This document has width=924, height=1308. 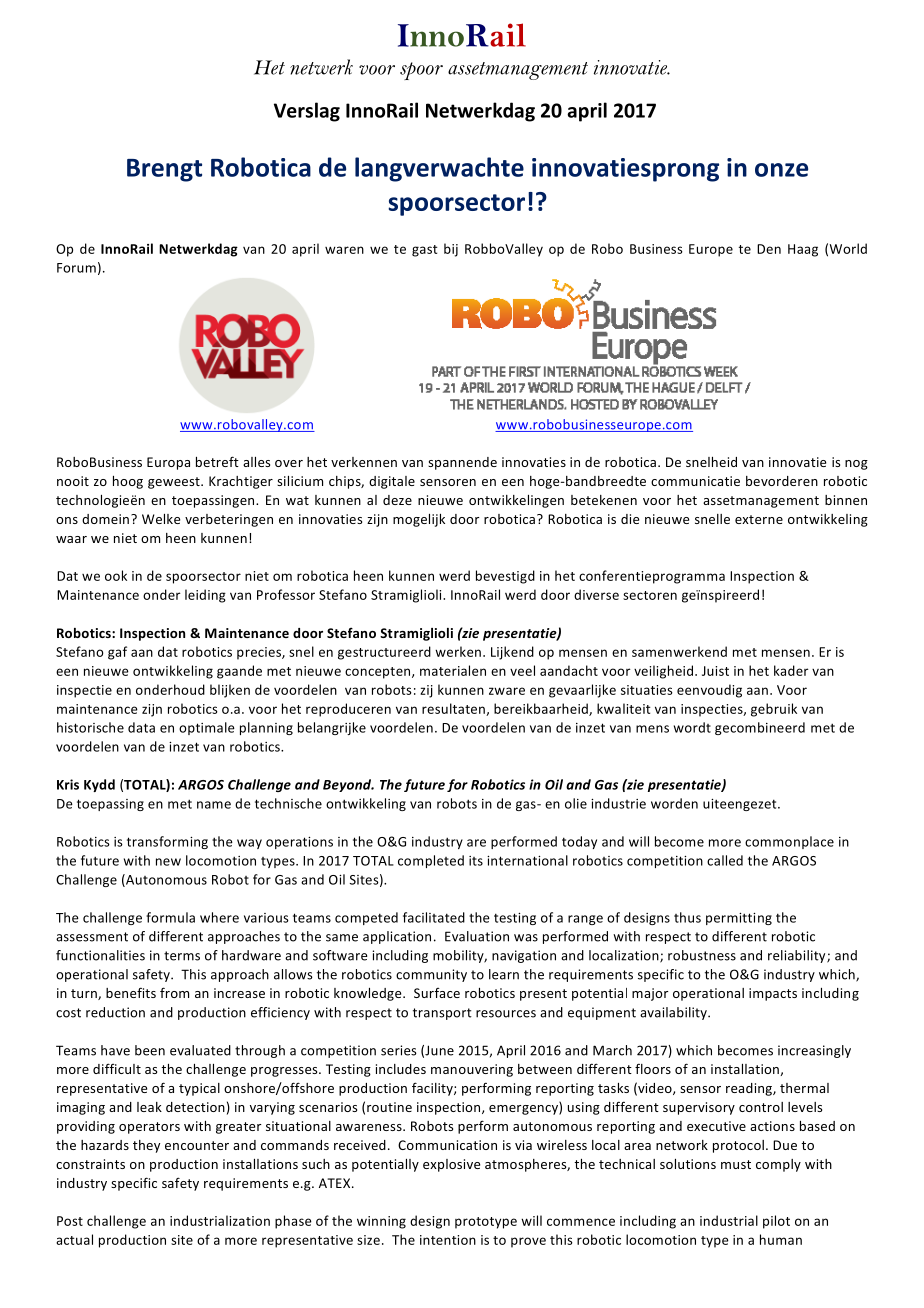 I want to click on Beyond, so click(x=348, y=785).
